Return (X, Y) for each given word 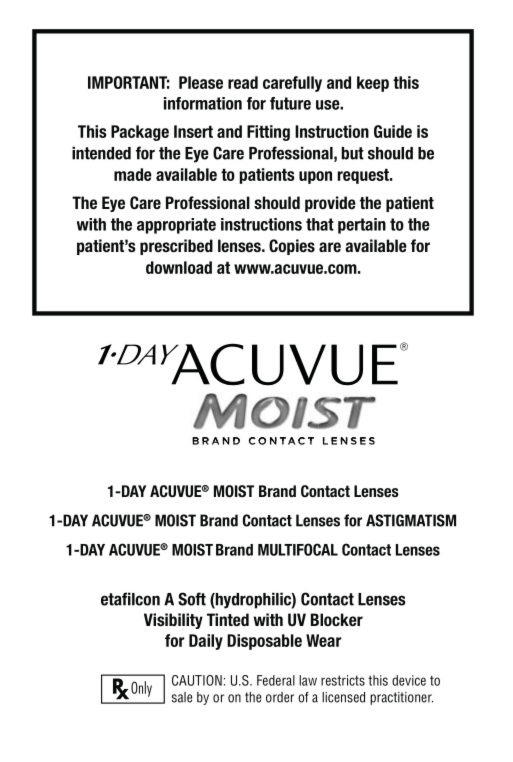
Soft (192, 599)
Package (140, 133)
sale (182, 697)
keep (373, 84)
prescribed (176, 247)
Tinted (228, 620)
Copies (292, 247)
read (243, 82)
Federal (276, 680)
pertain (362, 226)
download (179, 267)
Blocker (337, 620)
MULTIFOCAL (298, 549)
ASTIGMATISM (411, 520)
